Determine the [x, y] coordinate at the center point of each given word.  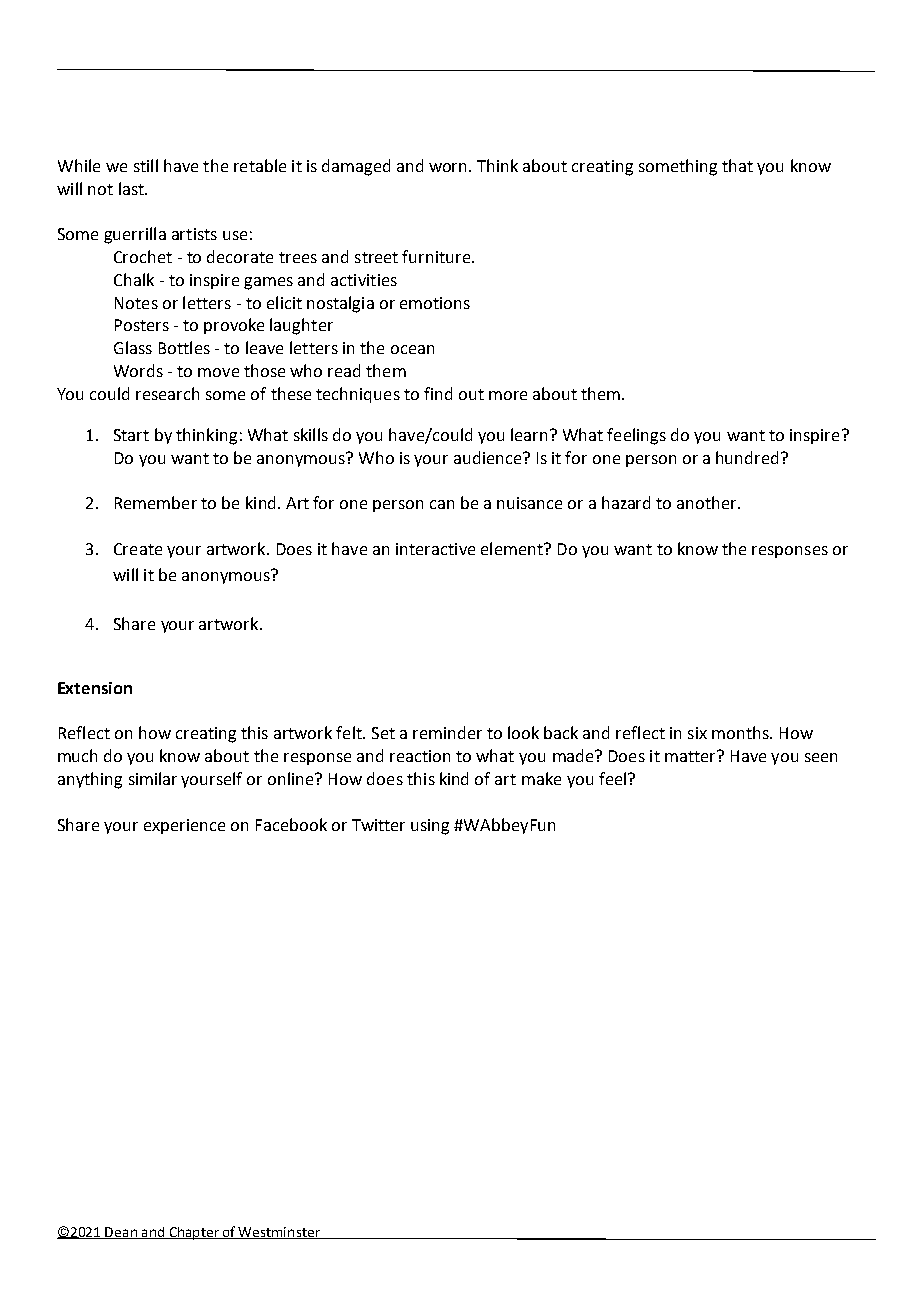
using [430, 827]
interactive [435, 549]
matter [691, 756]
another [708, 502]
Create [138, 549]
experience [184, 826]
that [737, 165]
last [132, 188]
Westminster [279, 1233]
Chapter [194, 1233]
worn [449, 167]
